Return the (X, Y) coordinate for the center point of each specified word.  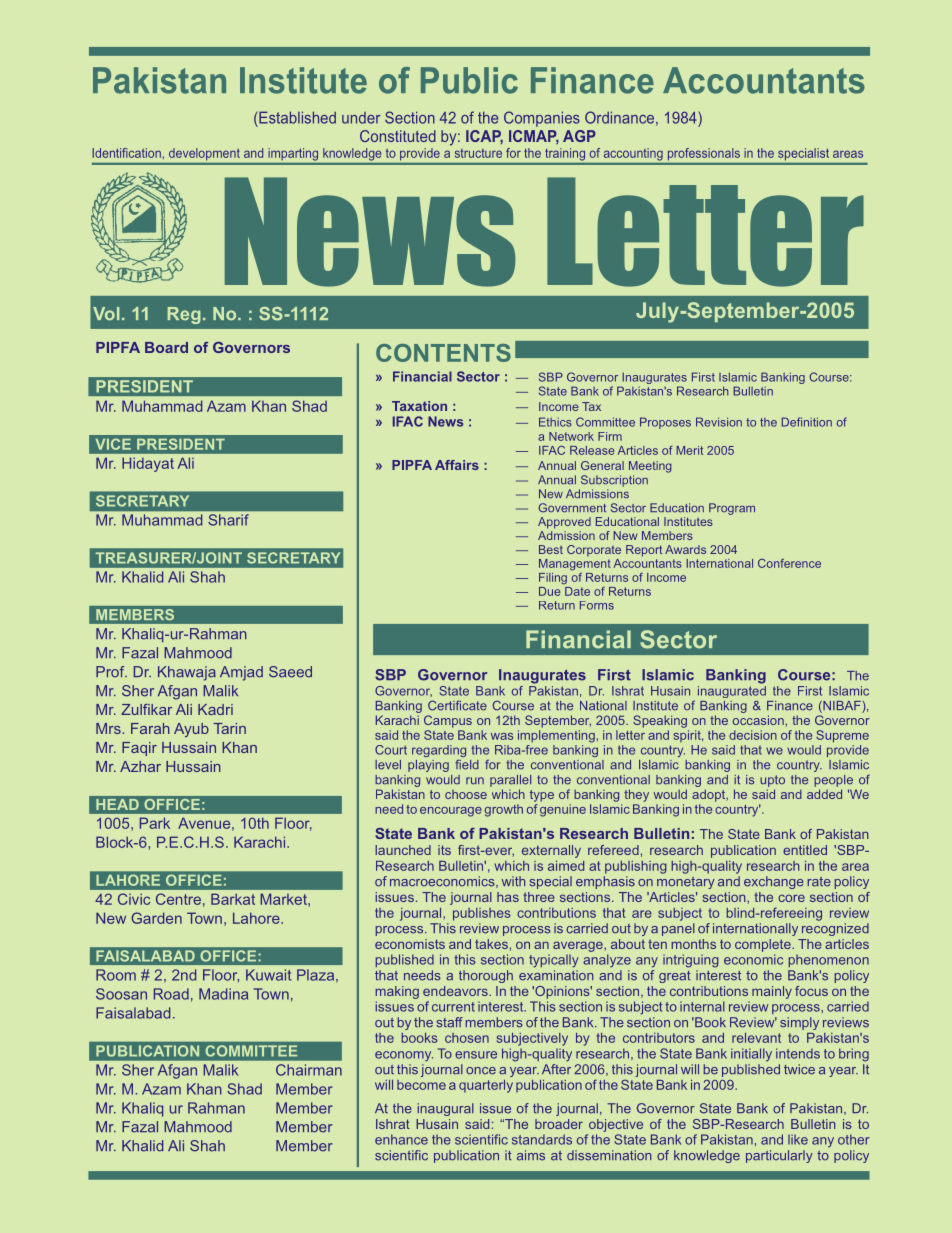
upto (772, 781)
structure (478, 153)
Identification (126, 153)
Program (732, 509)
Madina (223, 994)
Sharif (229, 520)
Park (155, 823)
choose (466, 794)
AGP (579, 136)
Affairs (457, 465)
